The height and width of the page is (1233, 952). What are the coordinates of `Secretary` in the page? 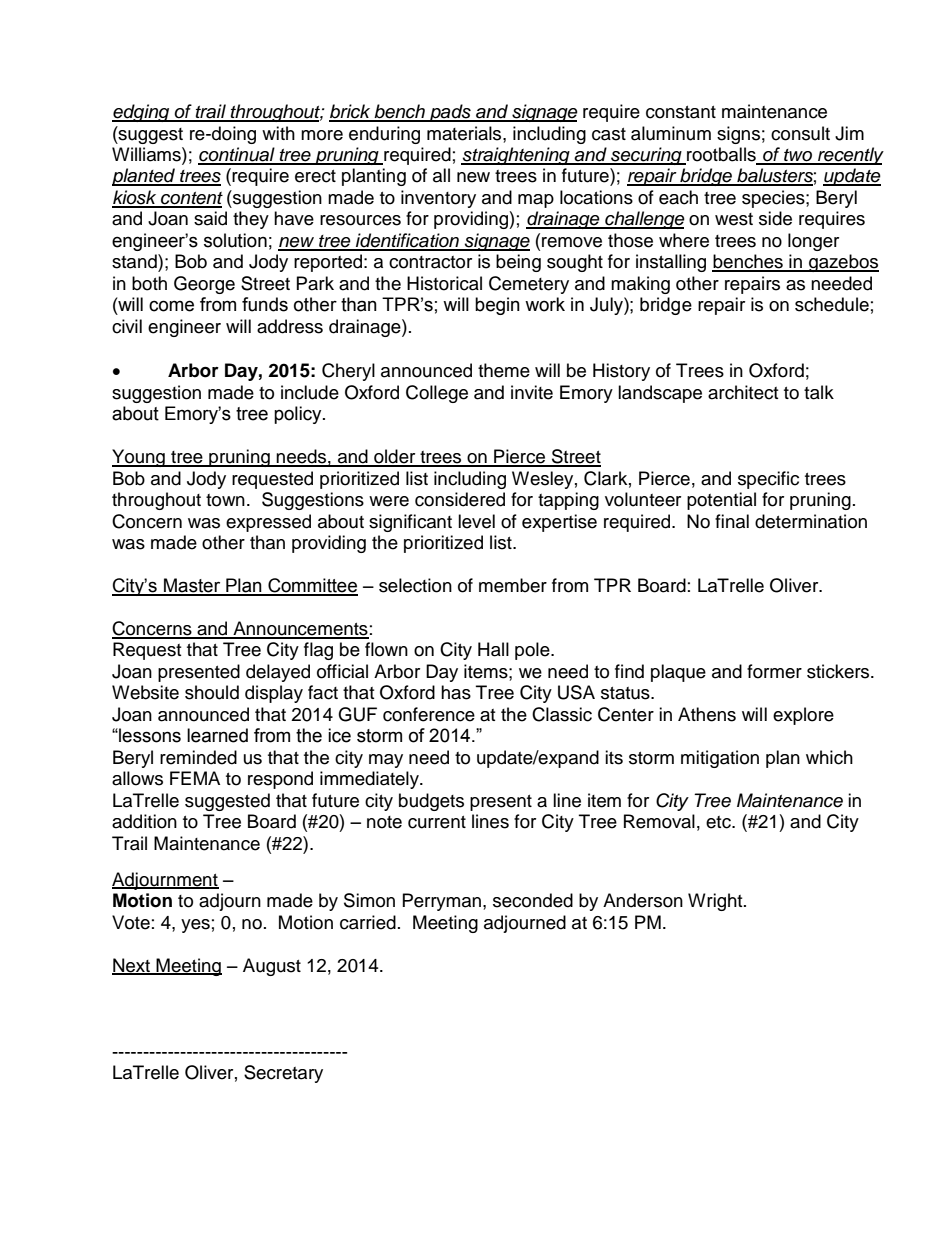 It's located at (283, 1074).
